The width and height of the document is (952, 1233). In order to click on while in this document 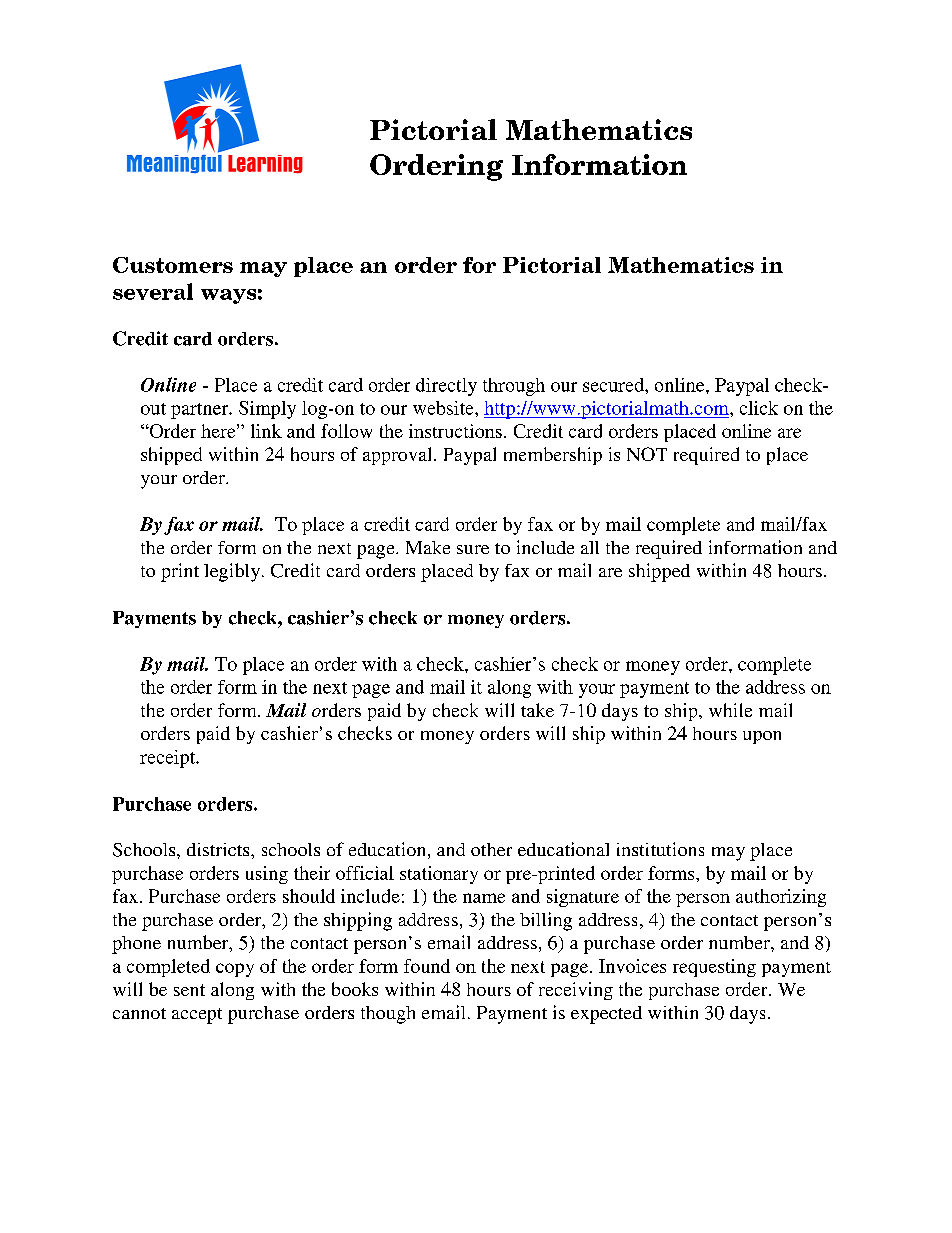, I will do `click(730, 710)`.
